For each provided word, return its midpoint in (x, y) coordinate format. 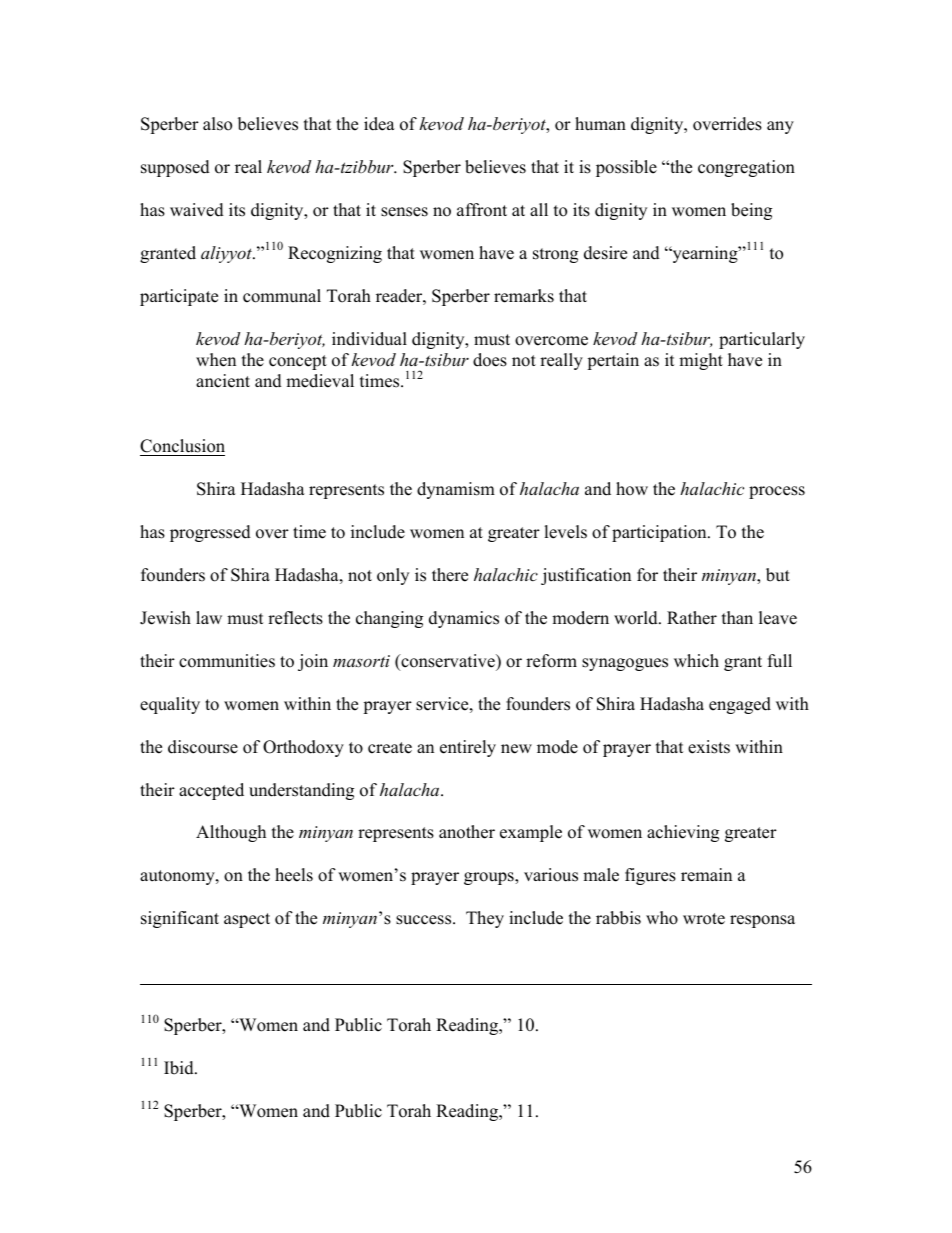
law (209, 617)
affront (482, 210)
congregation (746, 168)
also (217, 124)
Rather (692, 618)
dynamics (464, 619)
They (485, 919)
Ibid (180, 1068)
